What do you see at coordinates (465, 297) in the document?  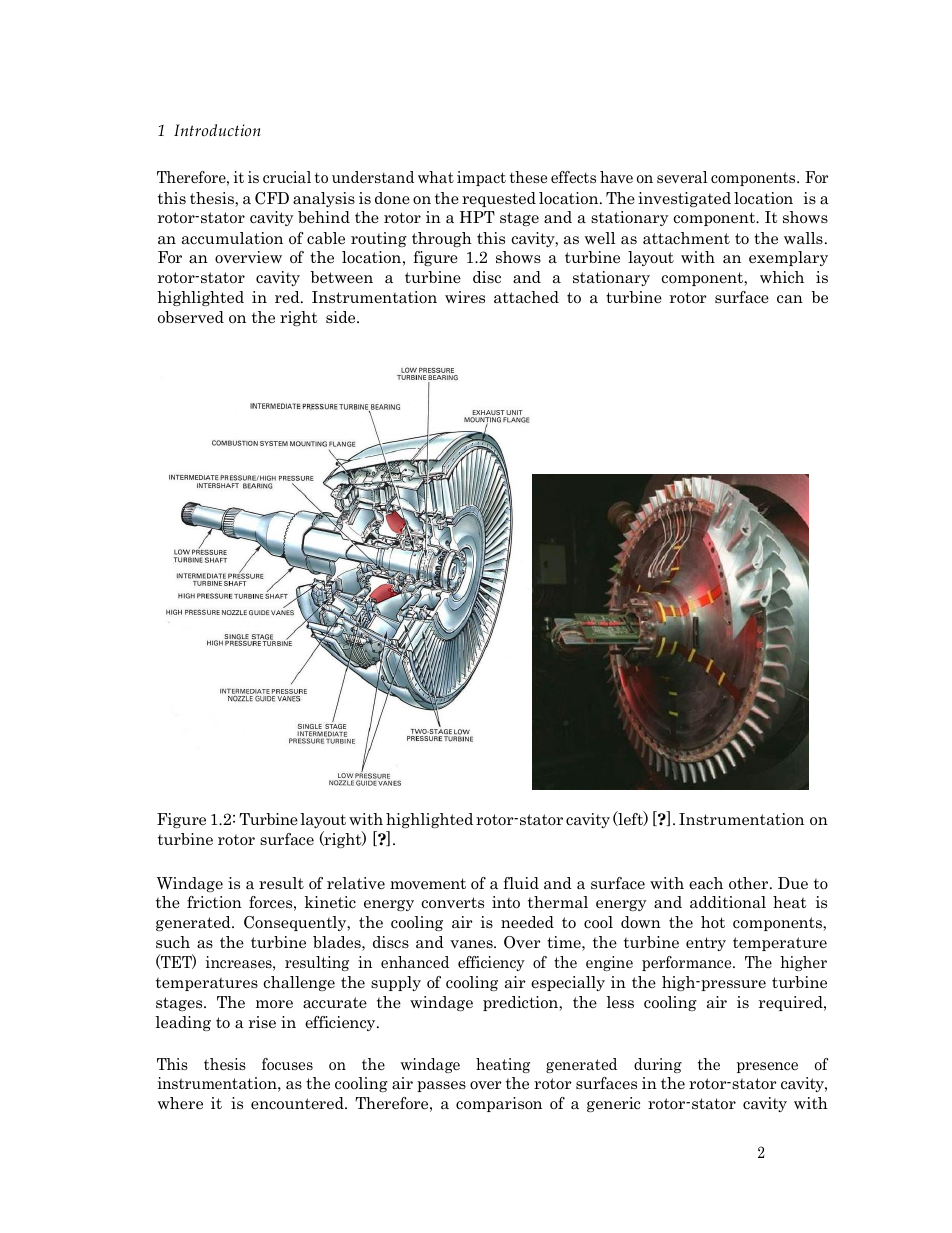 I see `wires` at bounding box center [465, 297].
